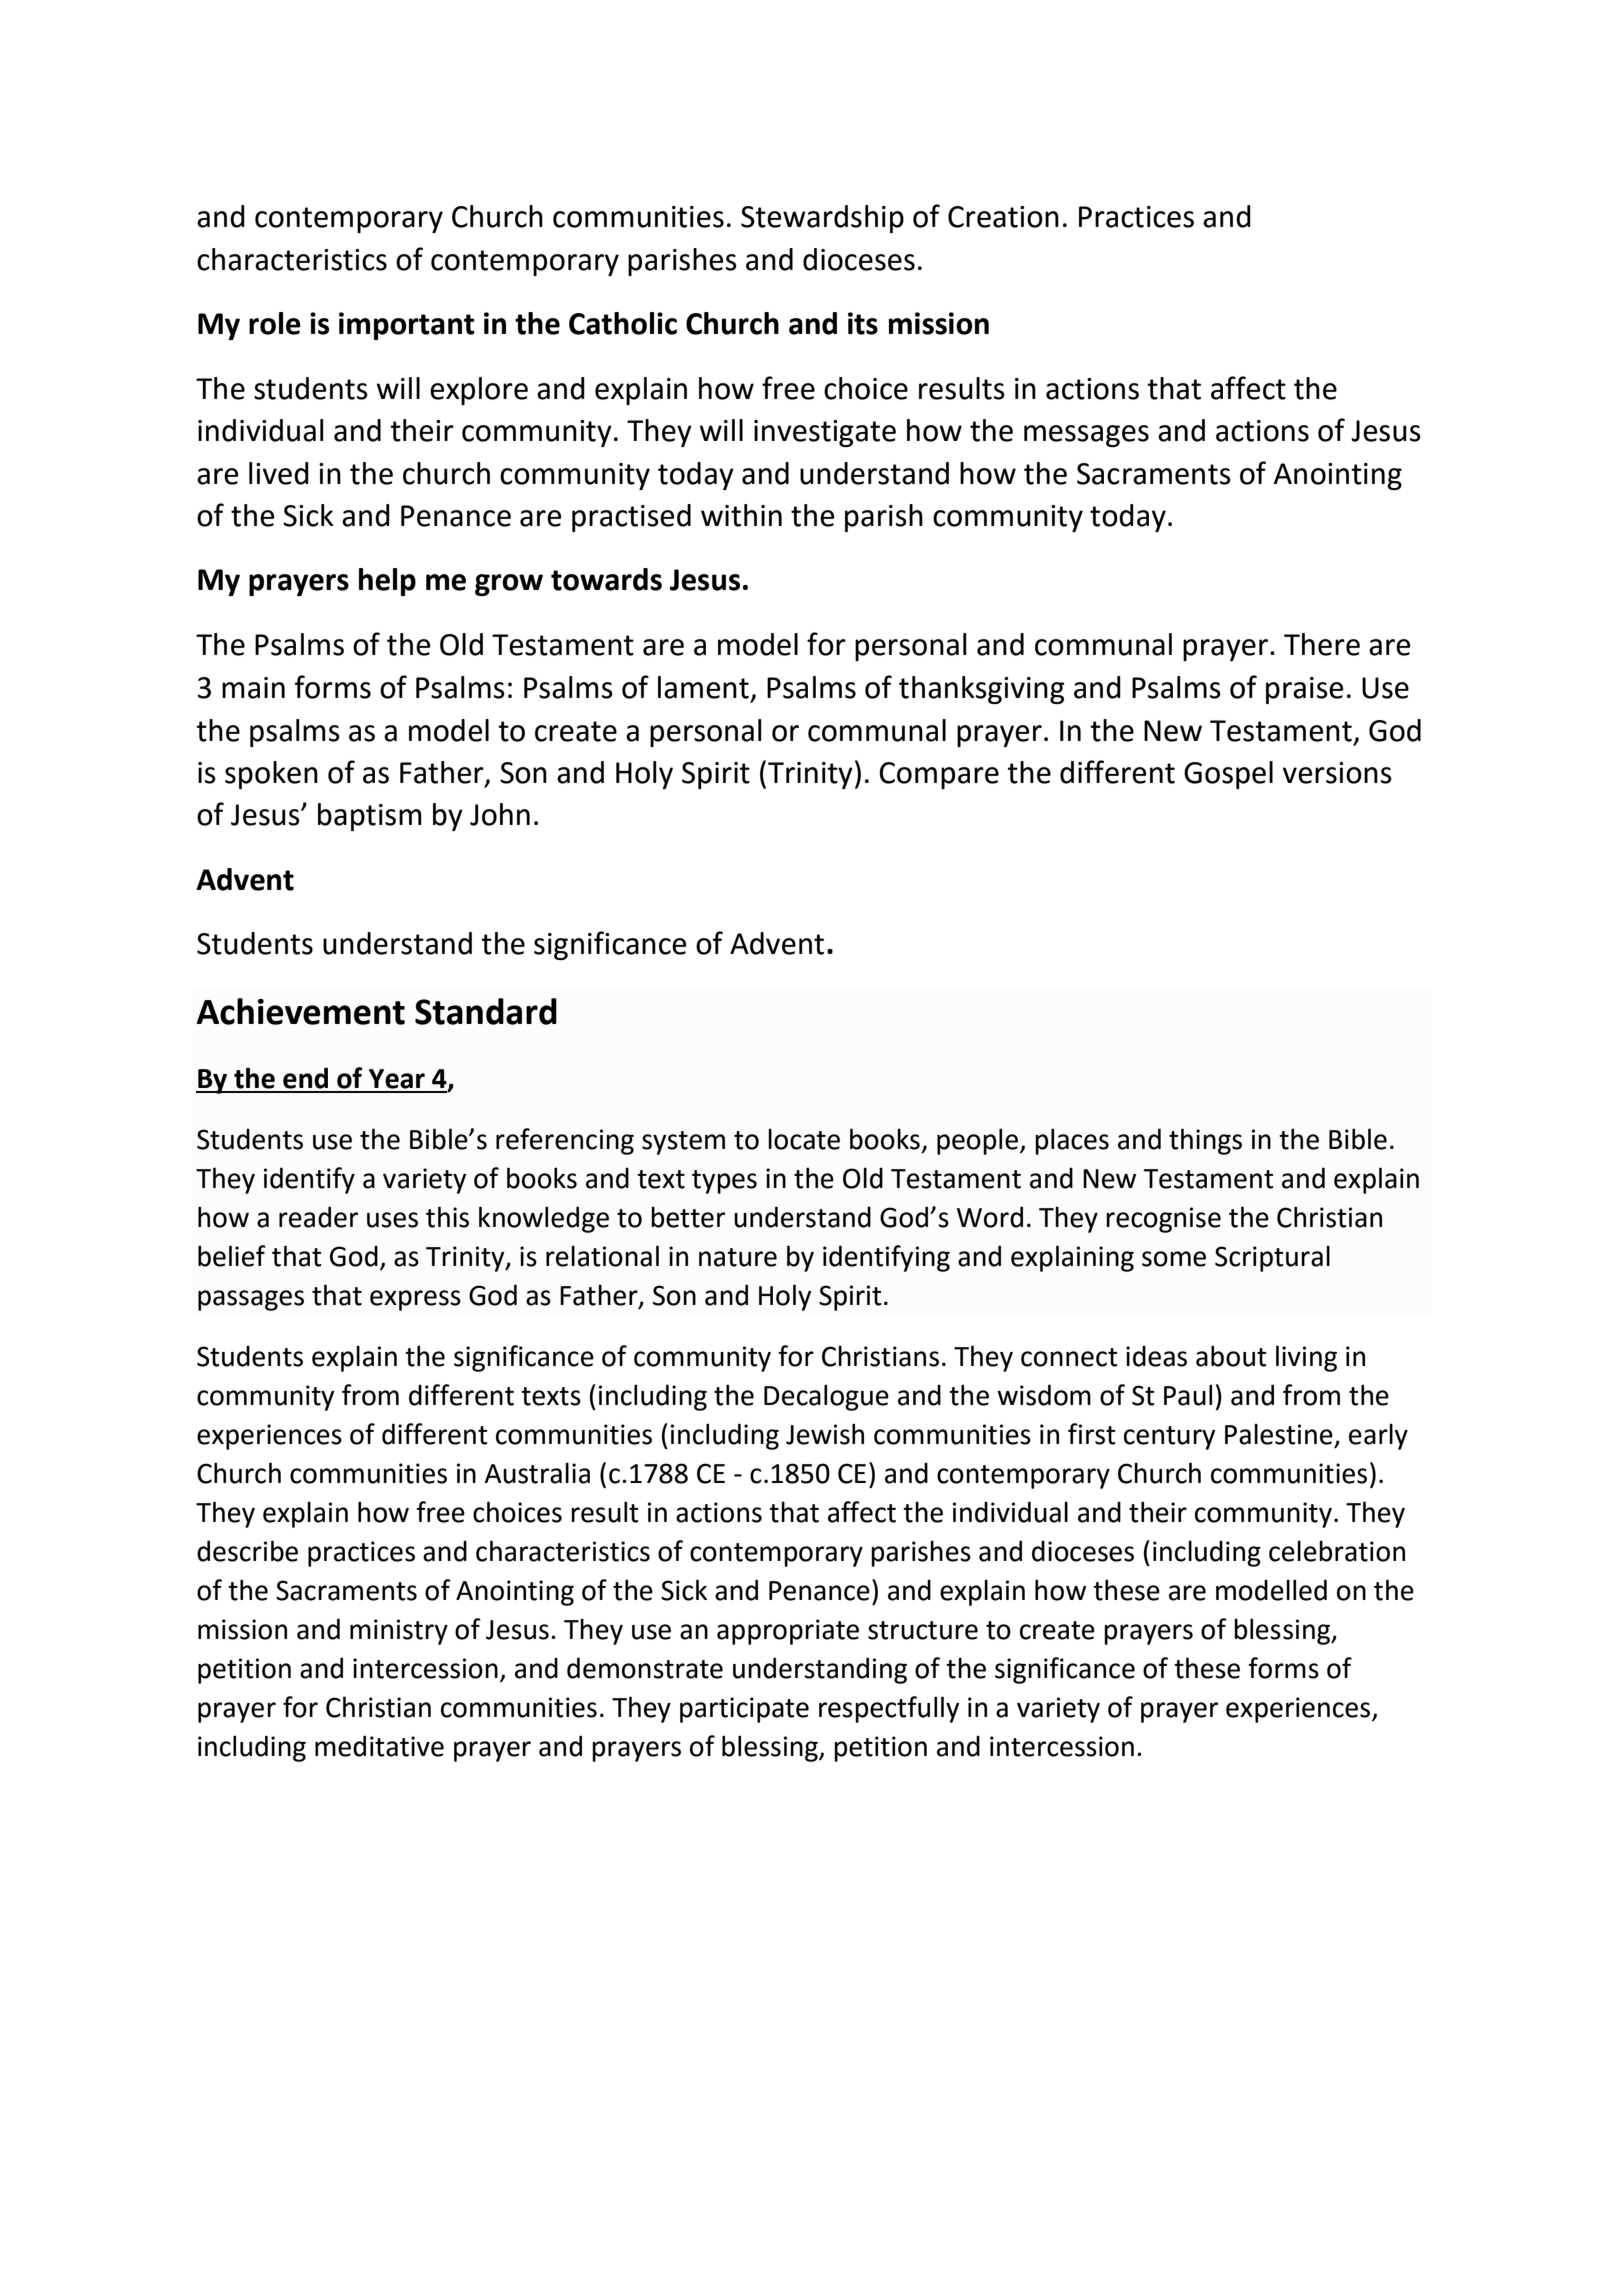 The height and width of the screenshot is (2295, 1623). I want to click on meditative, so click(379, 1746).
